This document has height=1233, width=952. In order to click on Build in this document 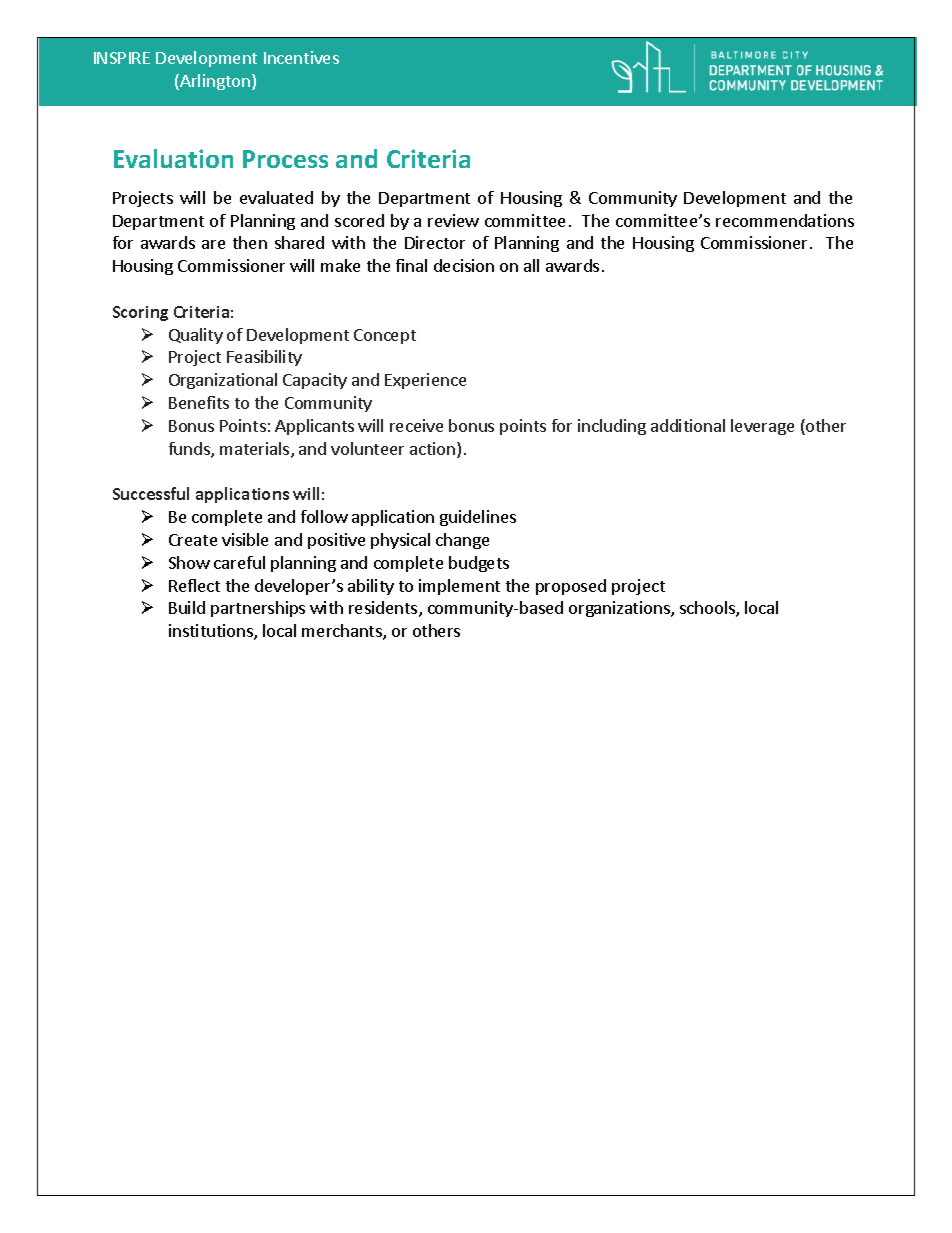, I will do `click(187, 607)`.
